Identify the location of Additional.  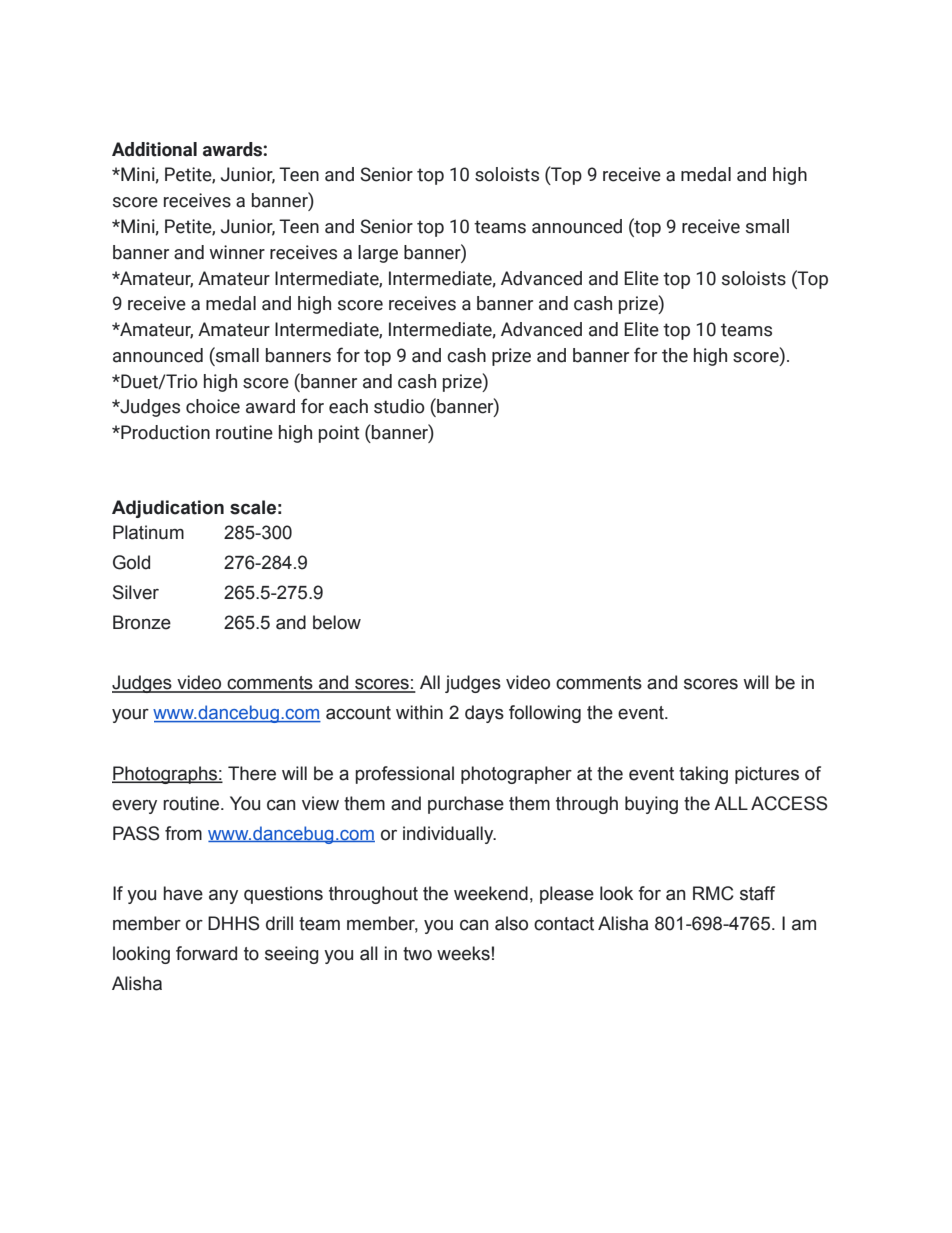
(154, 149).
